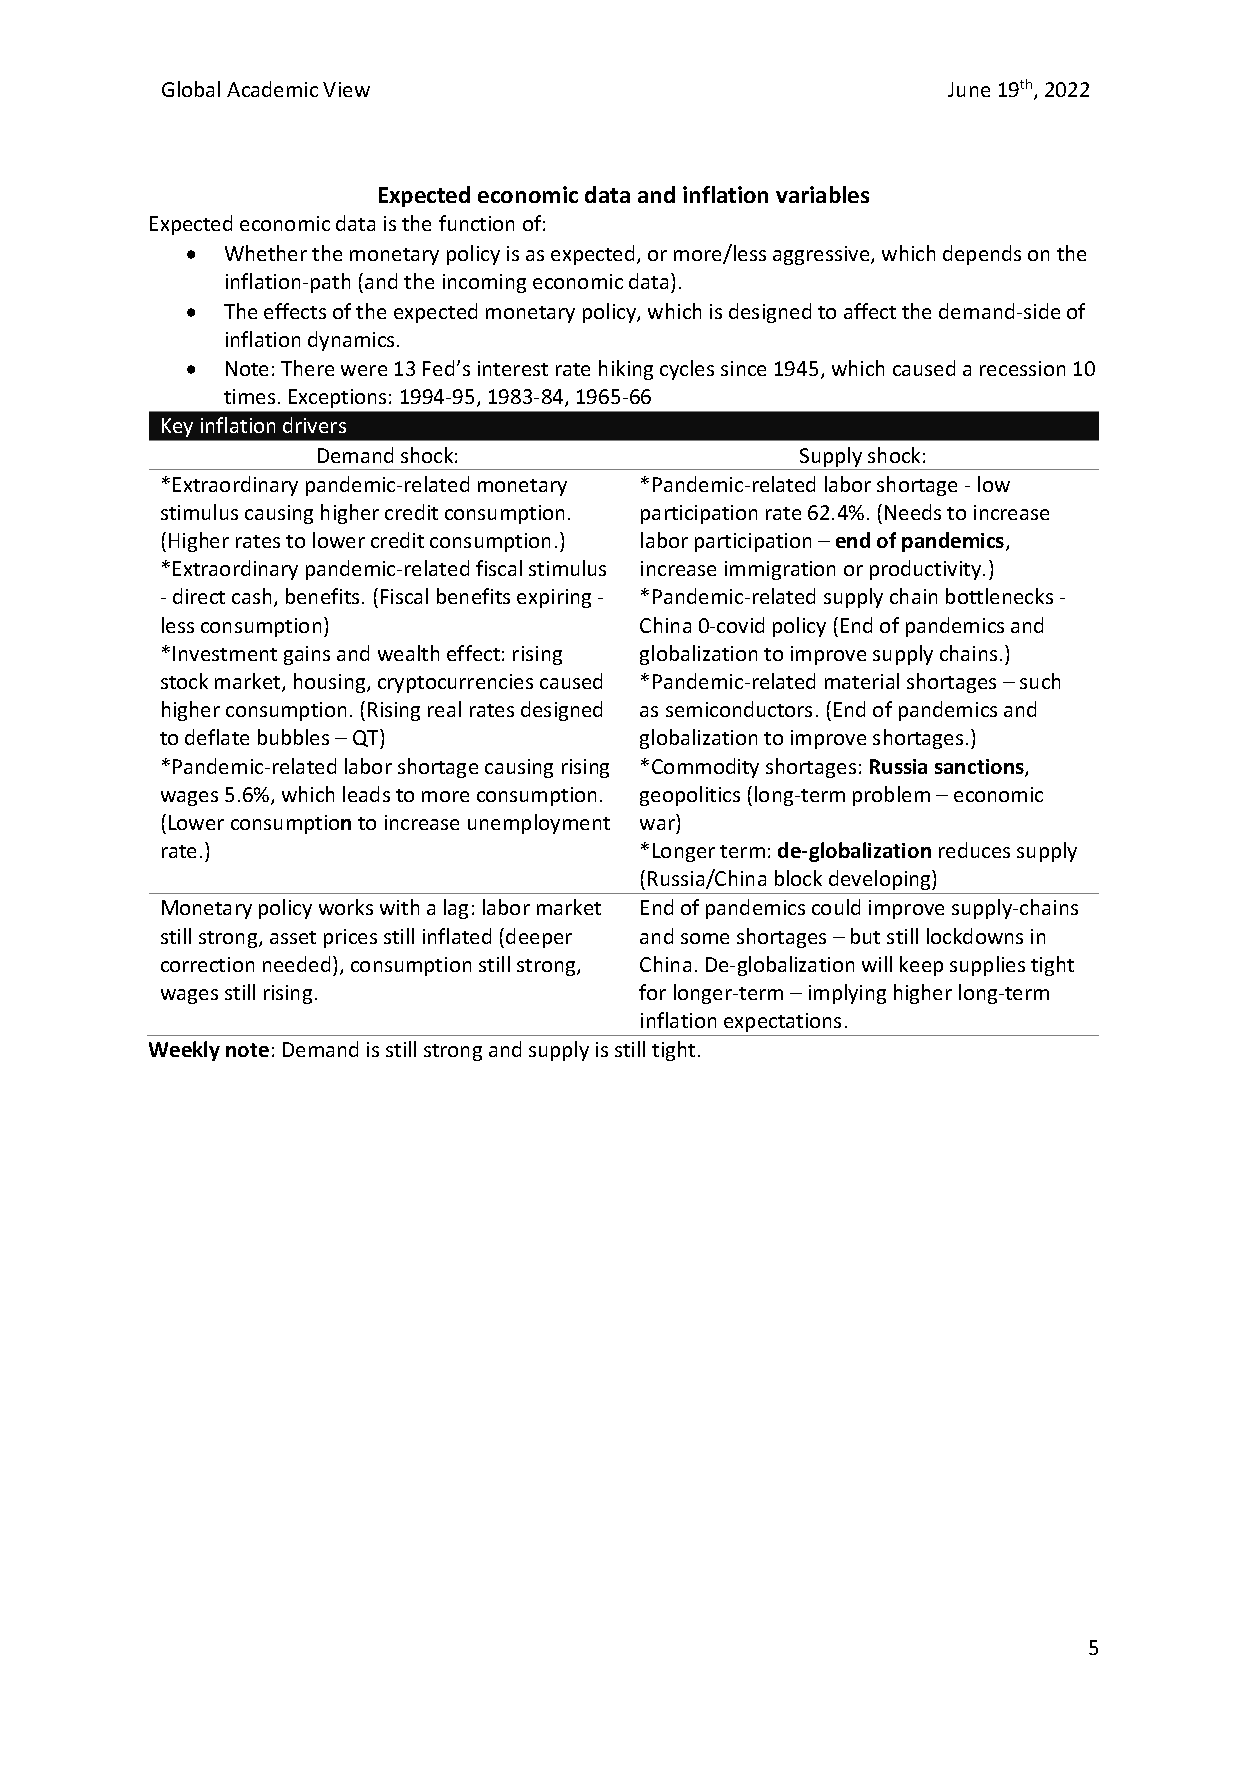 This screenshot has height=1765, width=1248. I want to click on cash, so click(251, 596).
